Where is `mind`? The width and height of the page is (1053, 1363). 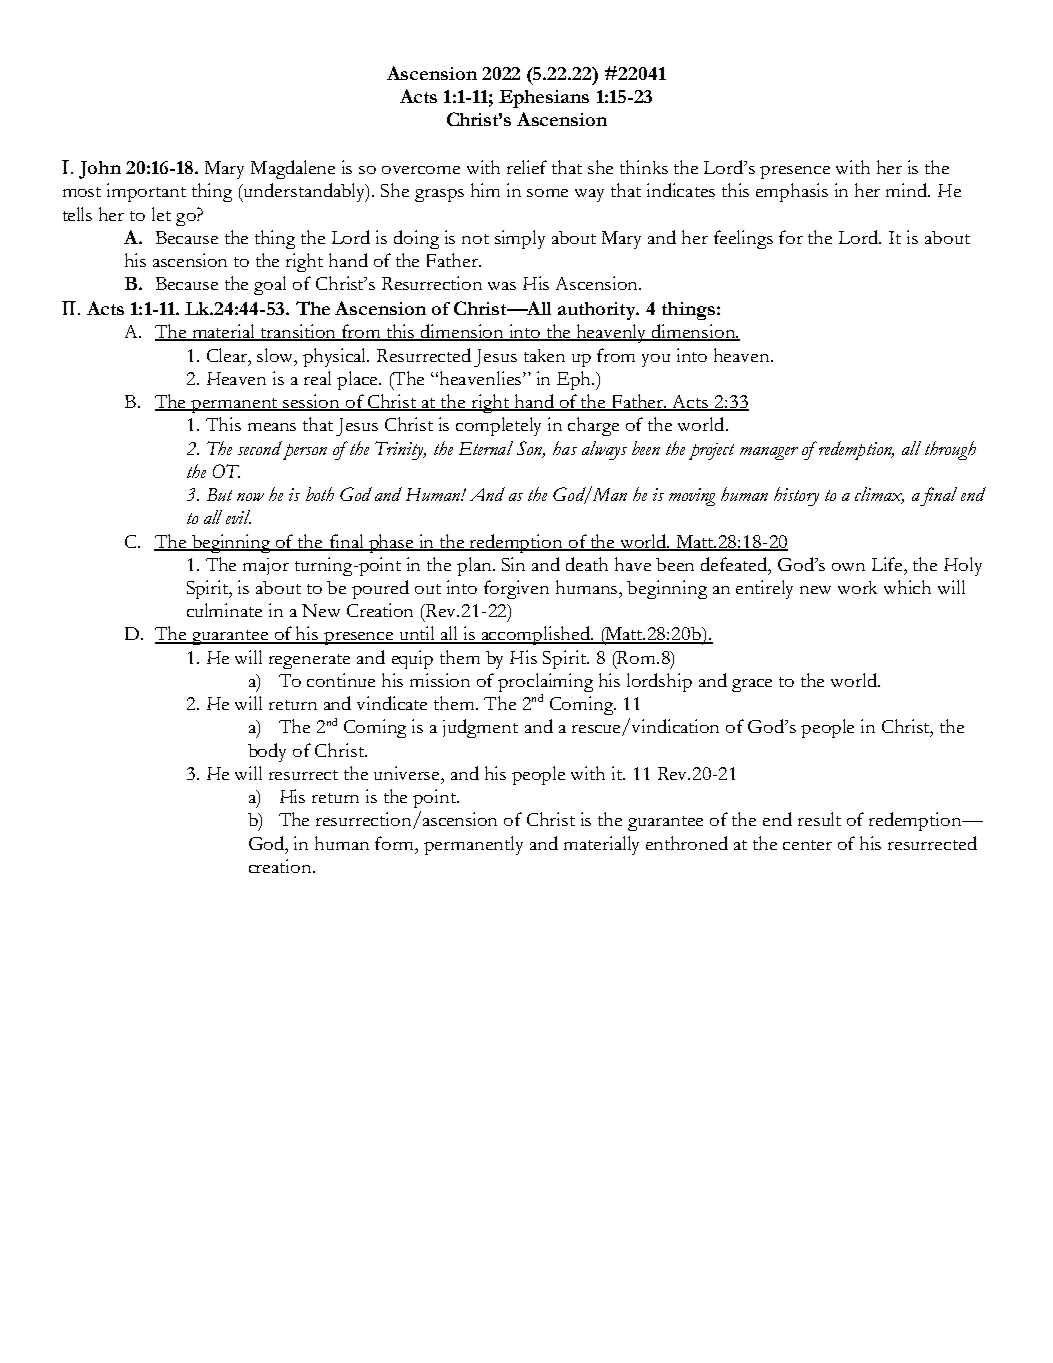
mind is located at coordinates (908, 190).
